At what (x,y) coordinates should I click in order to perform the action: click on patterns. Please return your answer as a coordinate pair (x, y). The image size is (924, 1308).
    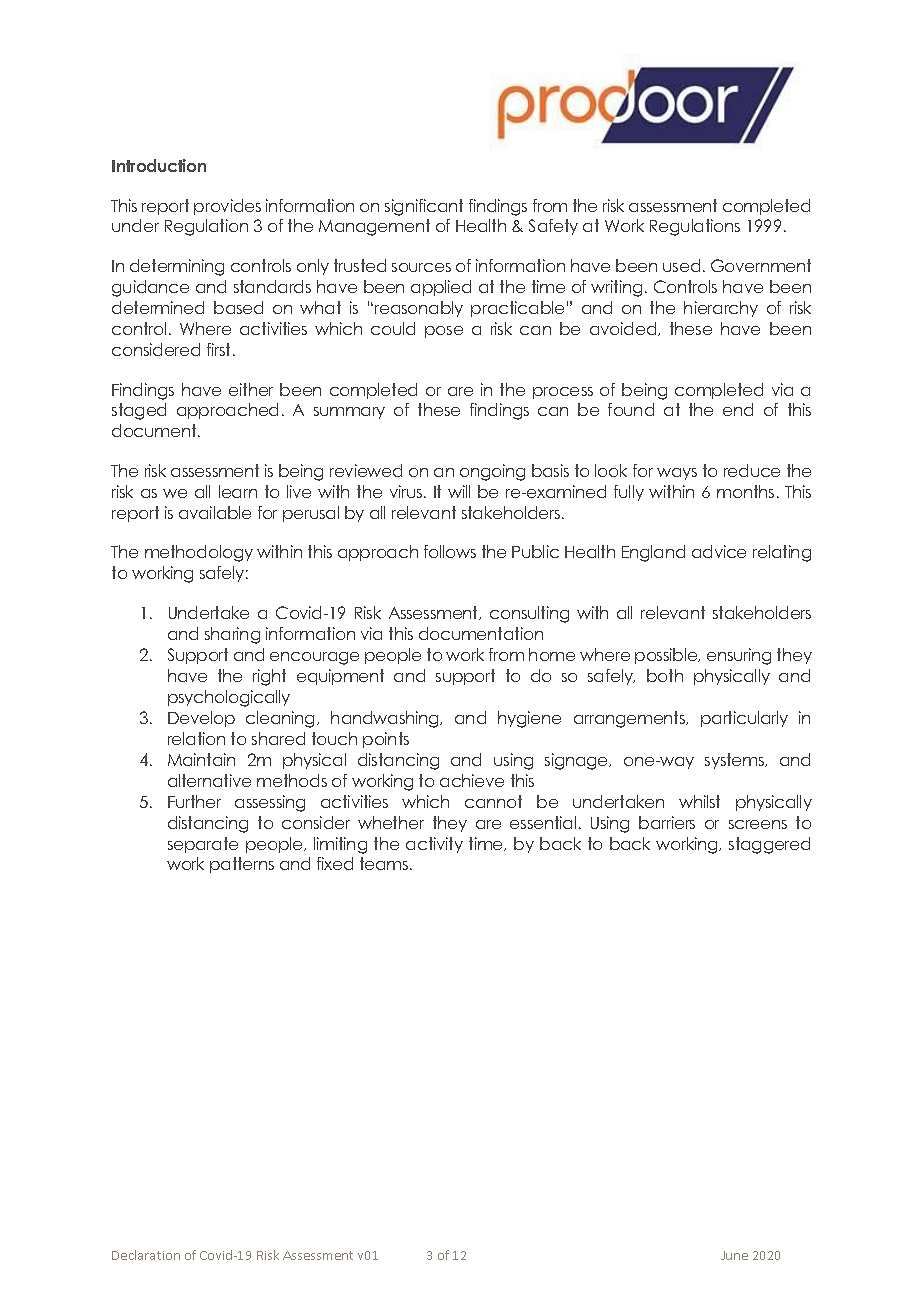
    Looking at the image, I should click on (242, 865).
